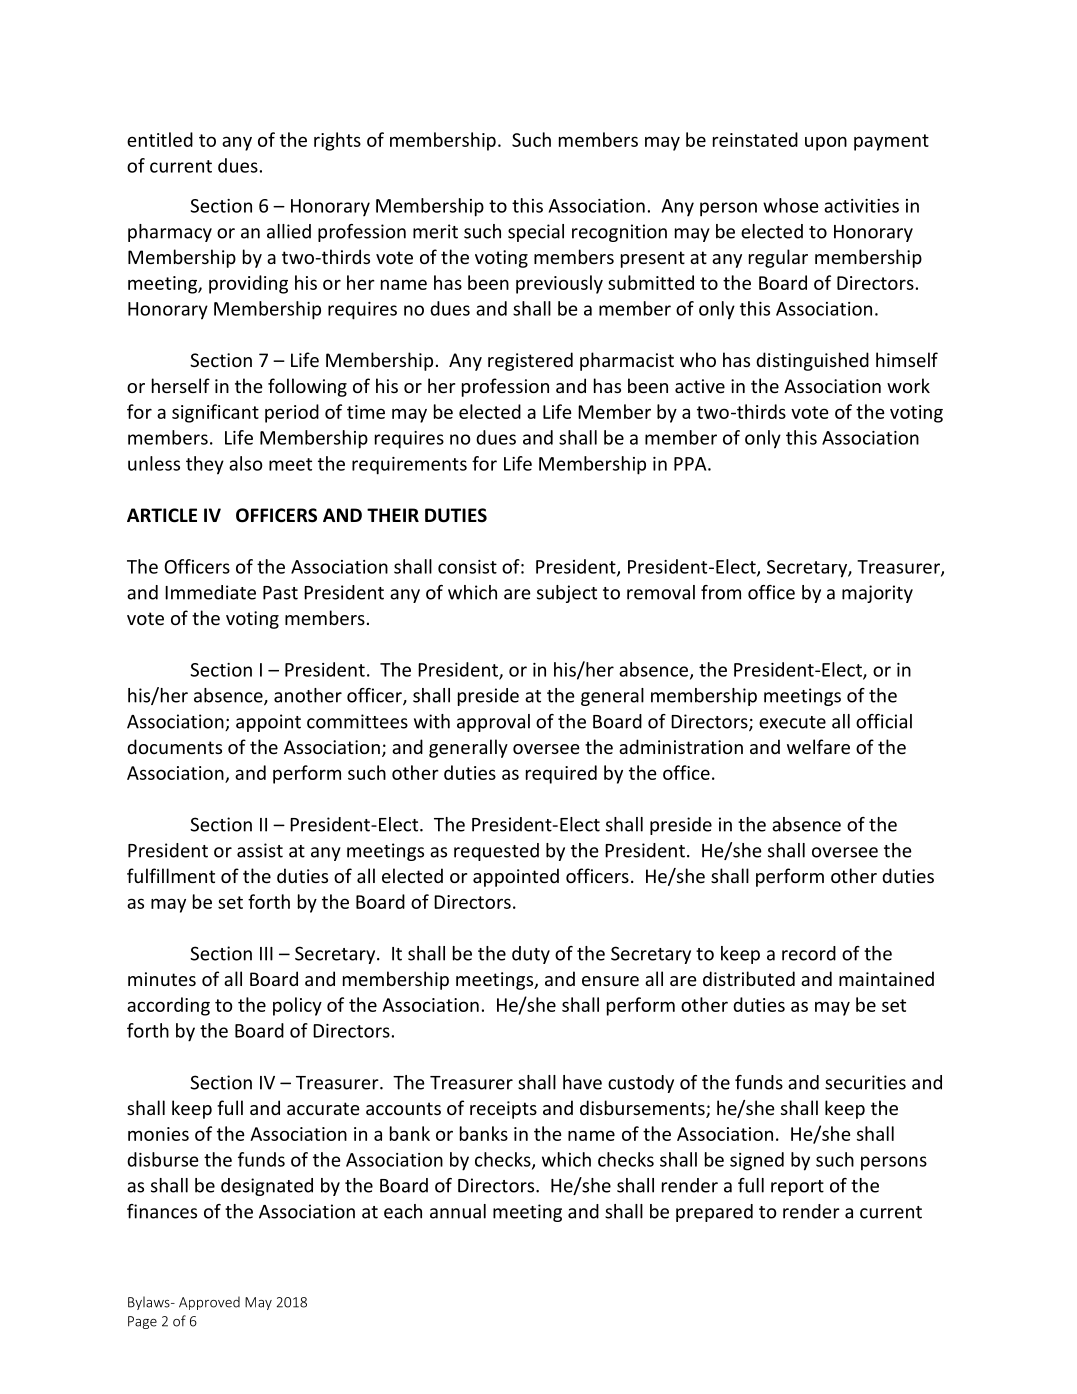  I want to click on welfare, so click(818, 746).
